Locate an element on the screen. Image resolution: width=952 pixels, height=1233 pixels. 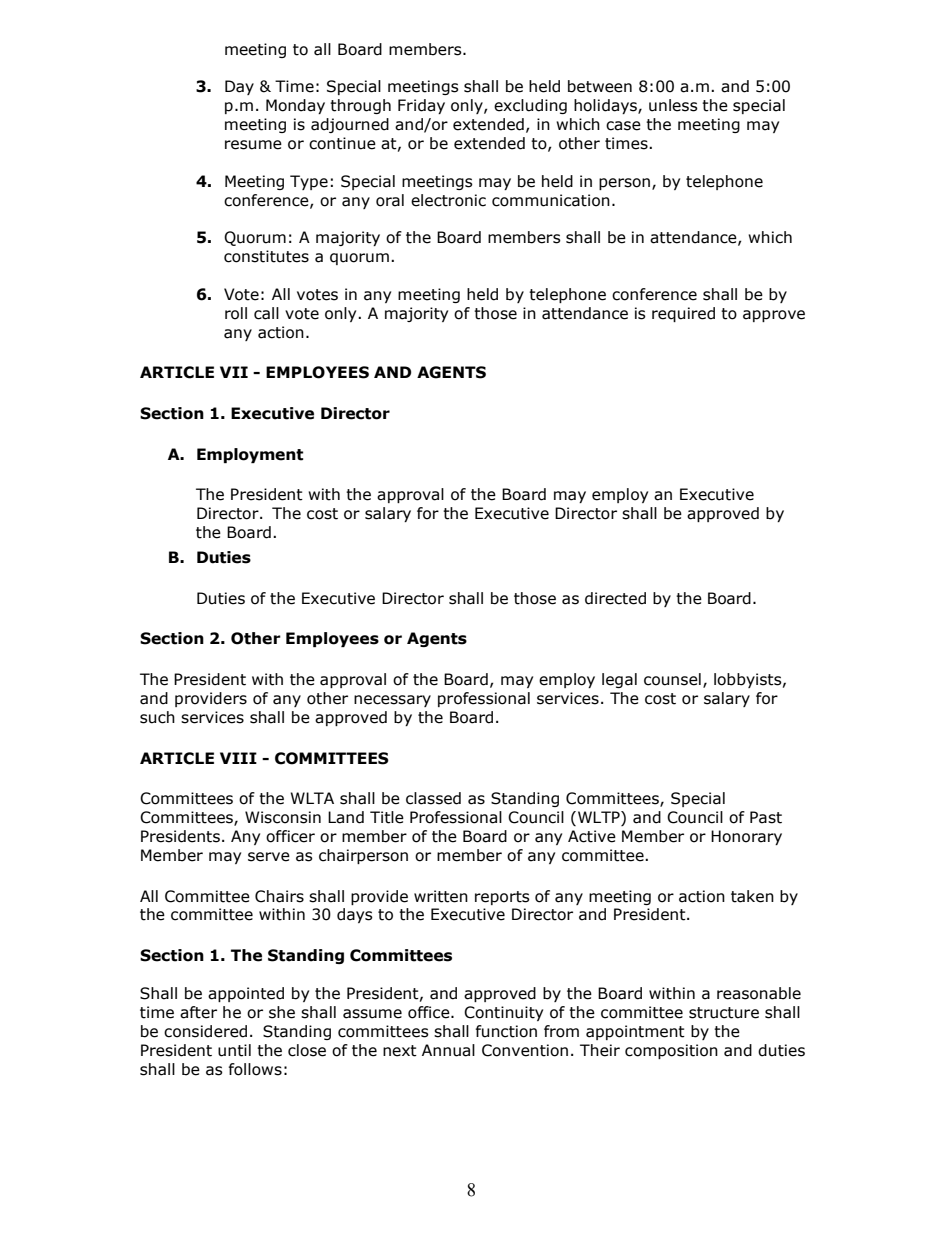
Friday is located at coordinates (421, 106).
